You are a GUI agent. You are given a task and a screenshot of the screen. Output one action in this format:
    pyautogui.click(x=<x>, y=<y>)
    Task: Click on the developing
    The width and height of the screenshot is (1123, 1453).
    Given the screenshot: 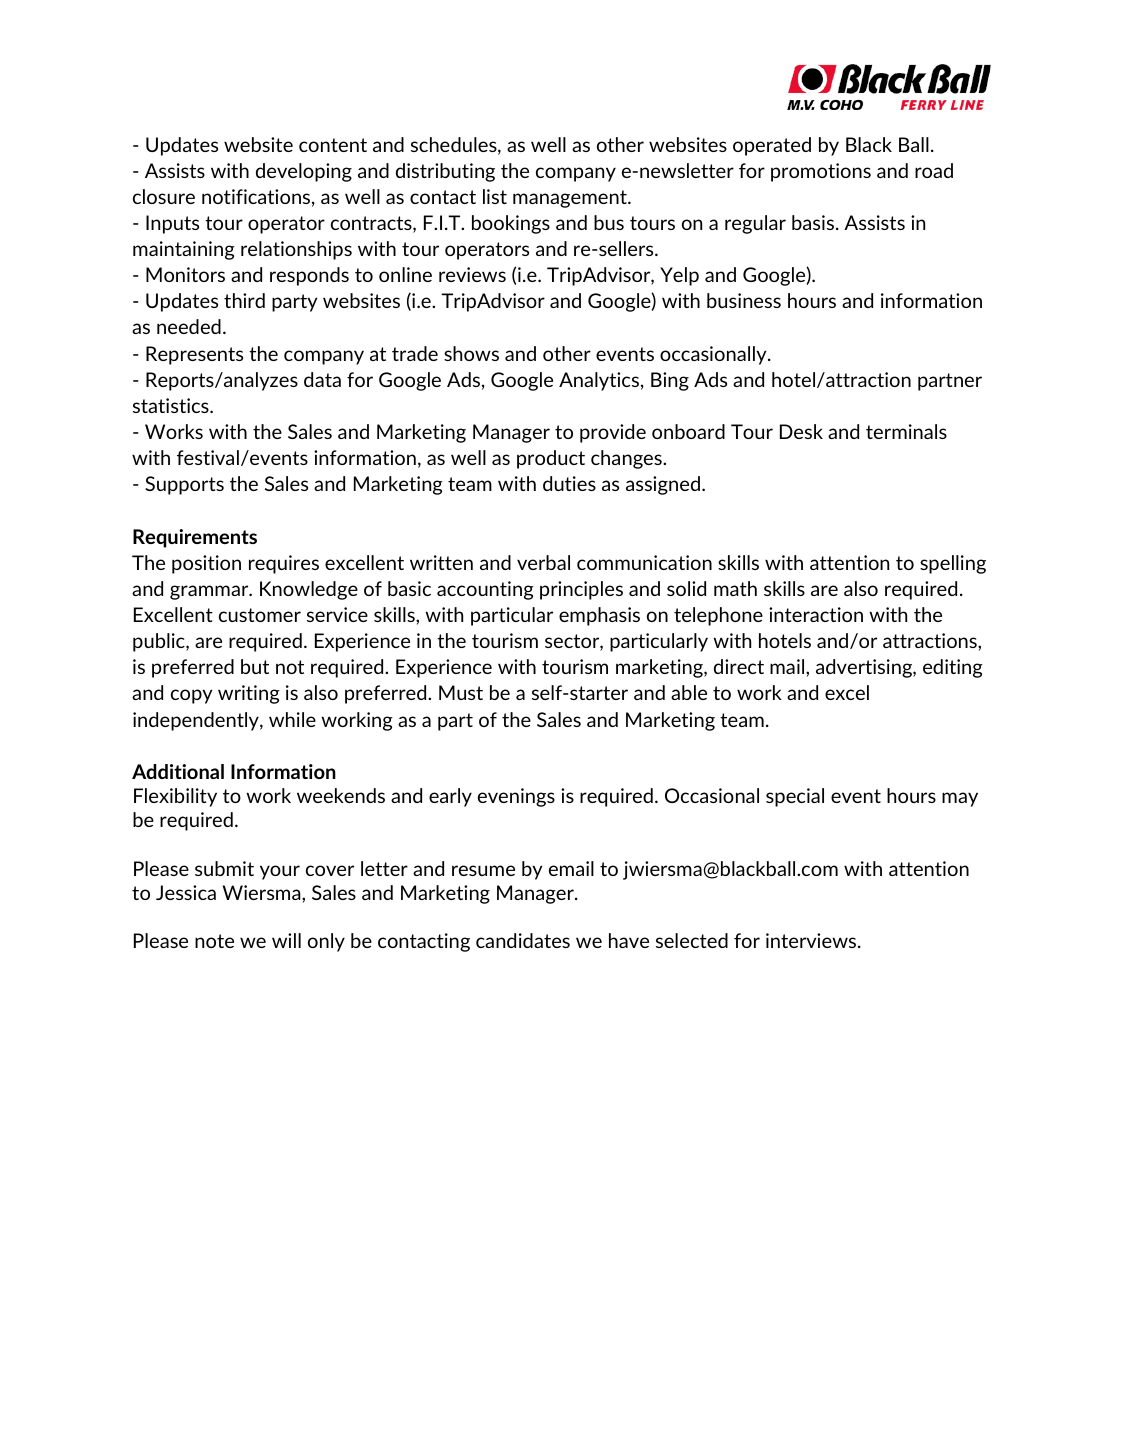 What is the action you would take?
    pyautogui.click(x=304, y=172)
